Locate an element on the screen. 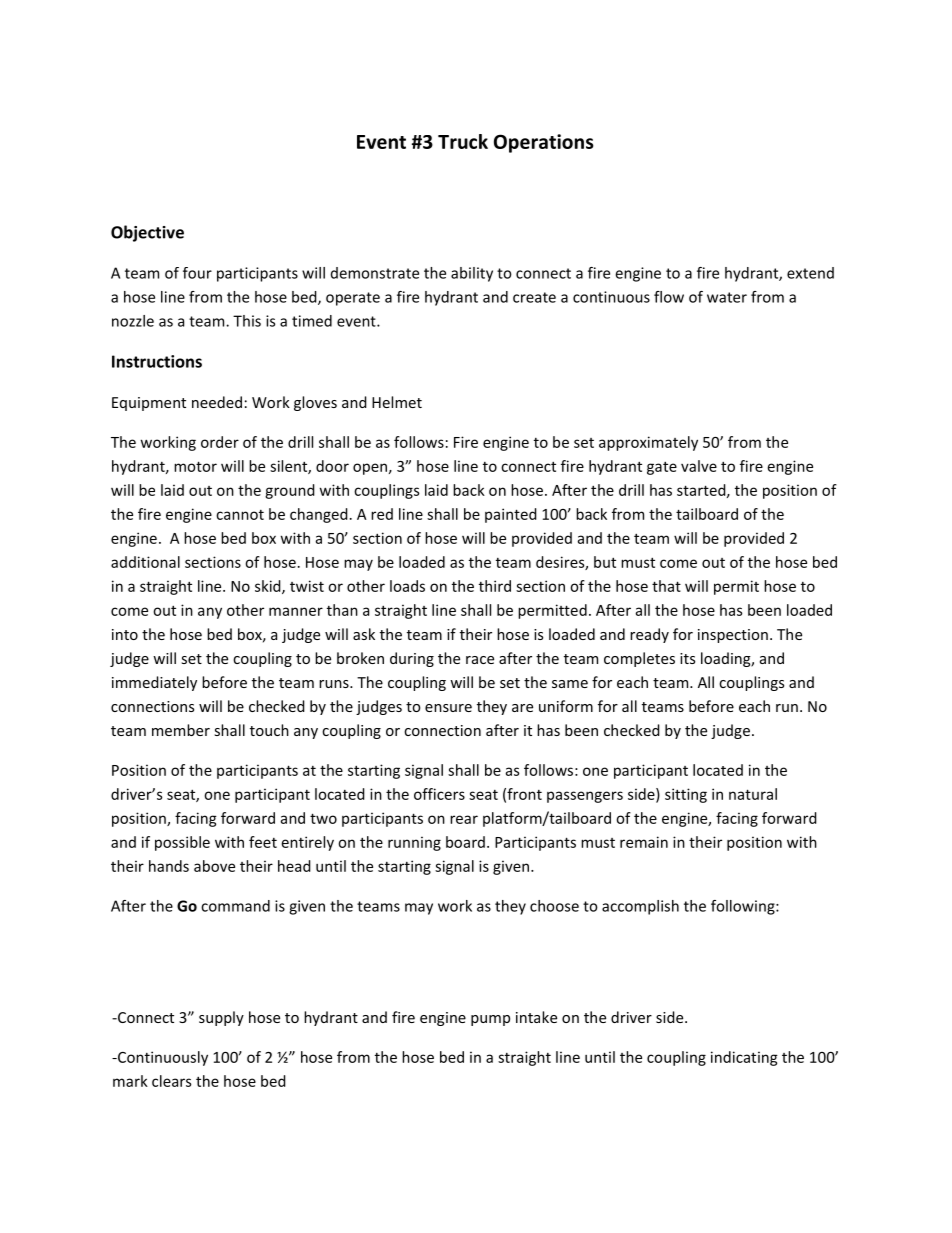  supply is located at coordinates (221, 1018).
